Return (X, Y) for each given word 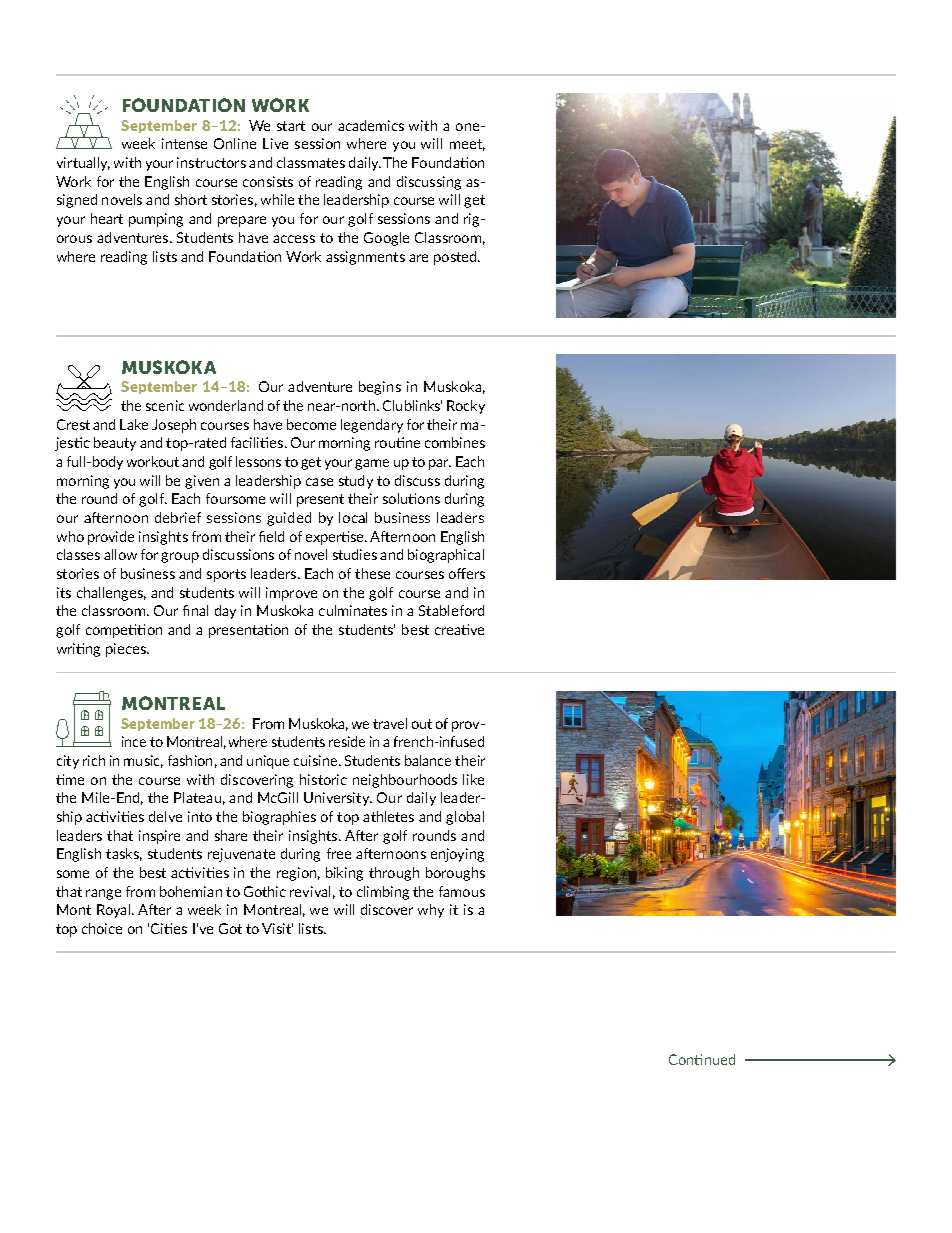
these (372, 573)
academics (371, 125)
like (473, 779)
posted (456, 258)
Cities (169, 928)
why (431, 911)
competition (124, 631)
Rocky (466, 407)
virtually (83, 164)
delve (165, 816)
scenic (165, 405)
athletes (388, 816)
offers (467, 573)
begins (380, 388)
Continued (702, 1059)
